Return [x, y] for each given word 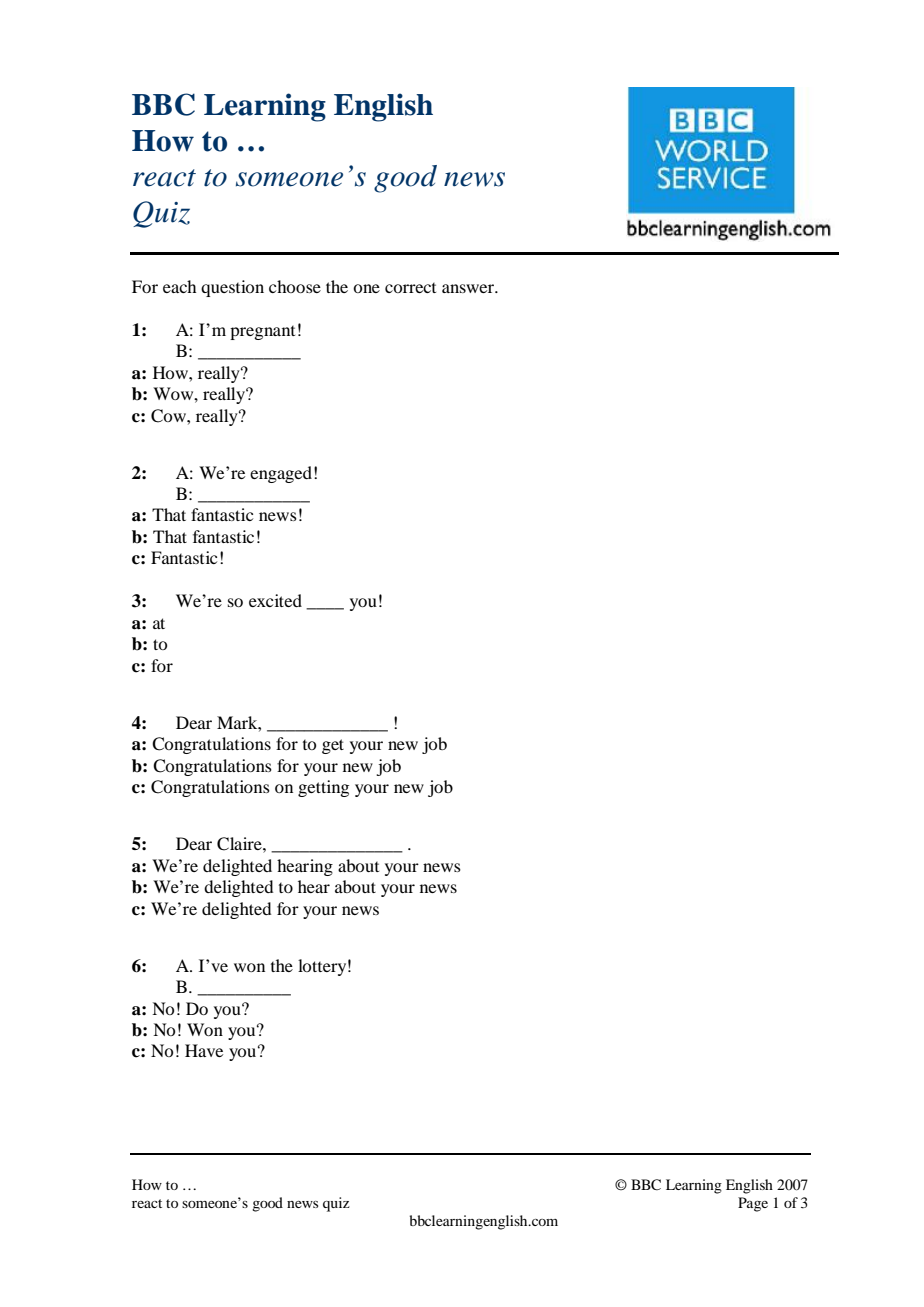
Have [204, 1050]
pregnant [262, 333]
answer [469, 288]
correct [410, 288]
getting [323, 788]
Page [753, 1204]
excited [275, 600]
